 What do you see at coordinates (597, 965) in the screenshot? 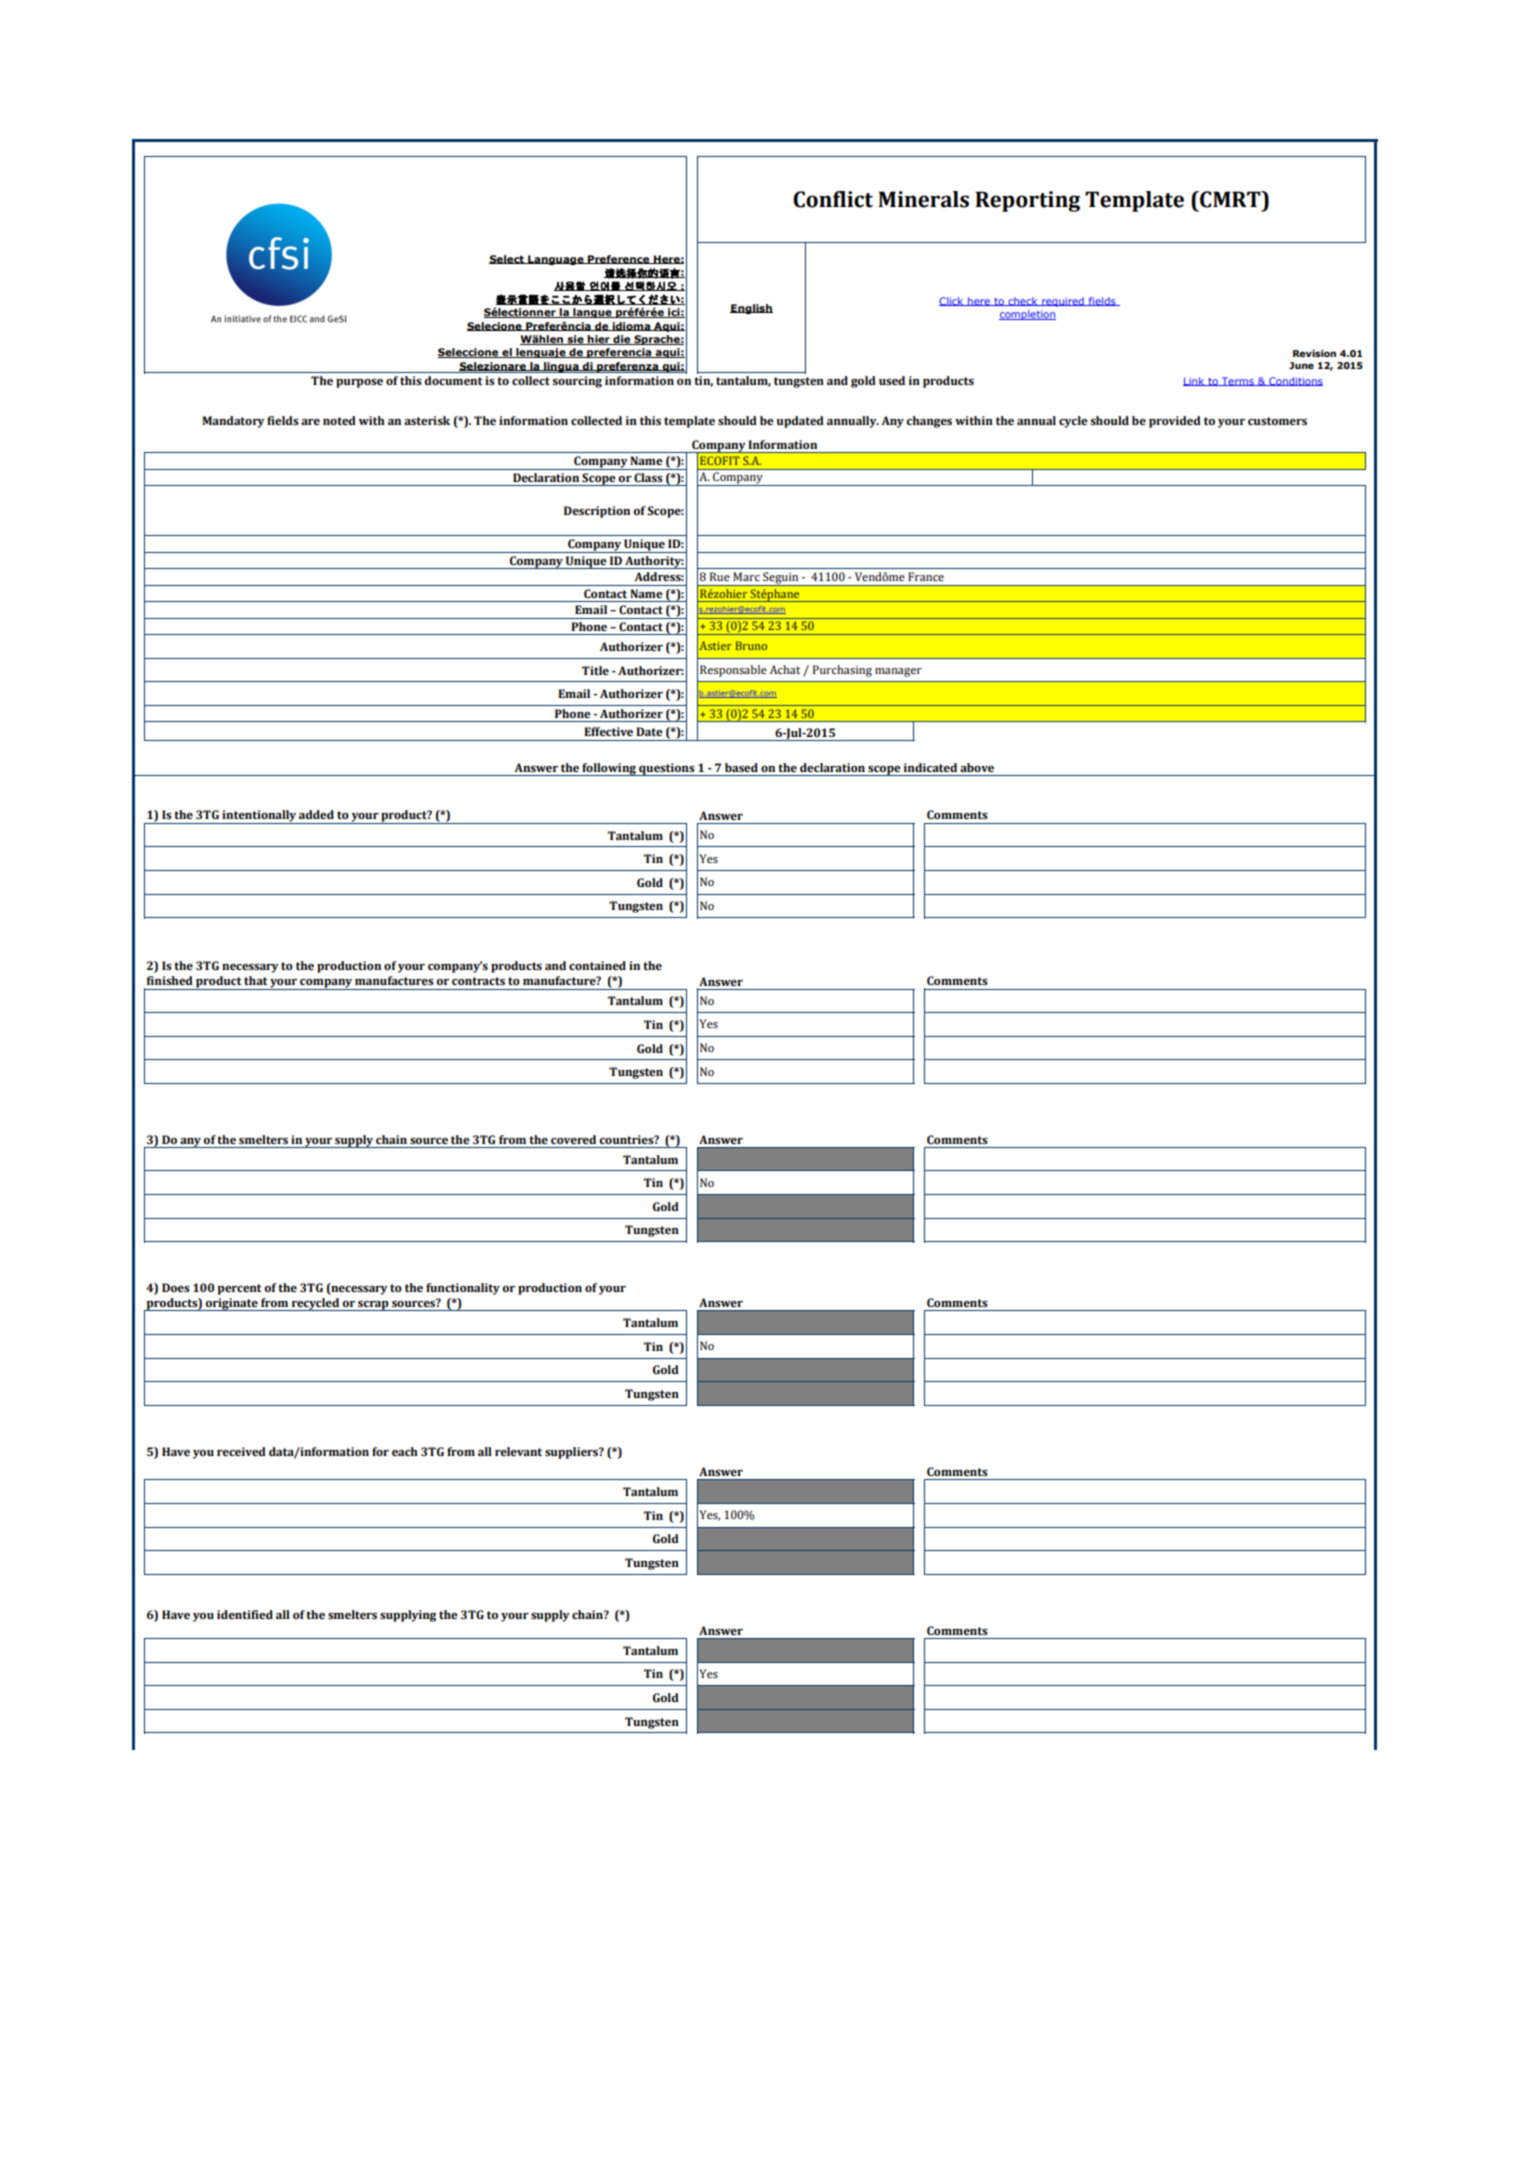
I see `contained` at bounding box center [597, 965].
